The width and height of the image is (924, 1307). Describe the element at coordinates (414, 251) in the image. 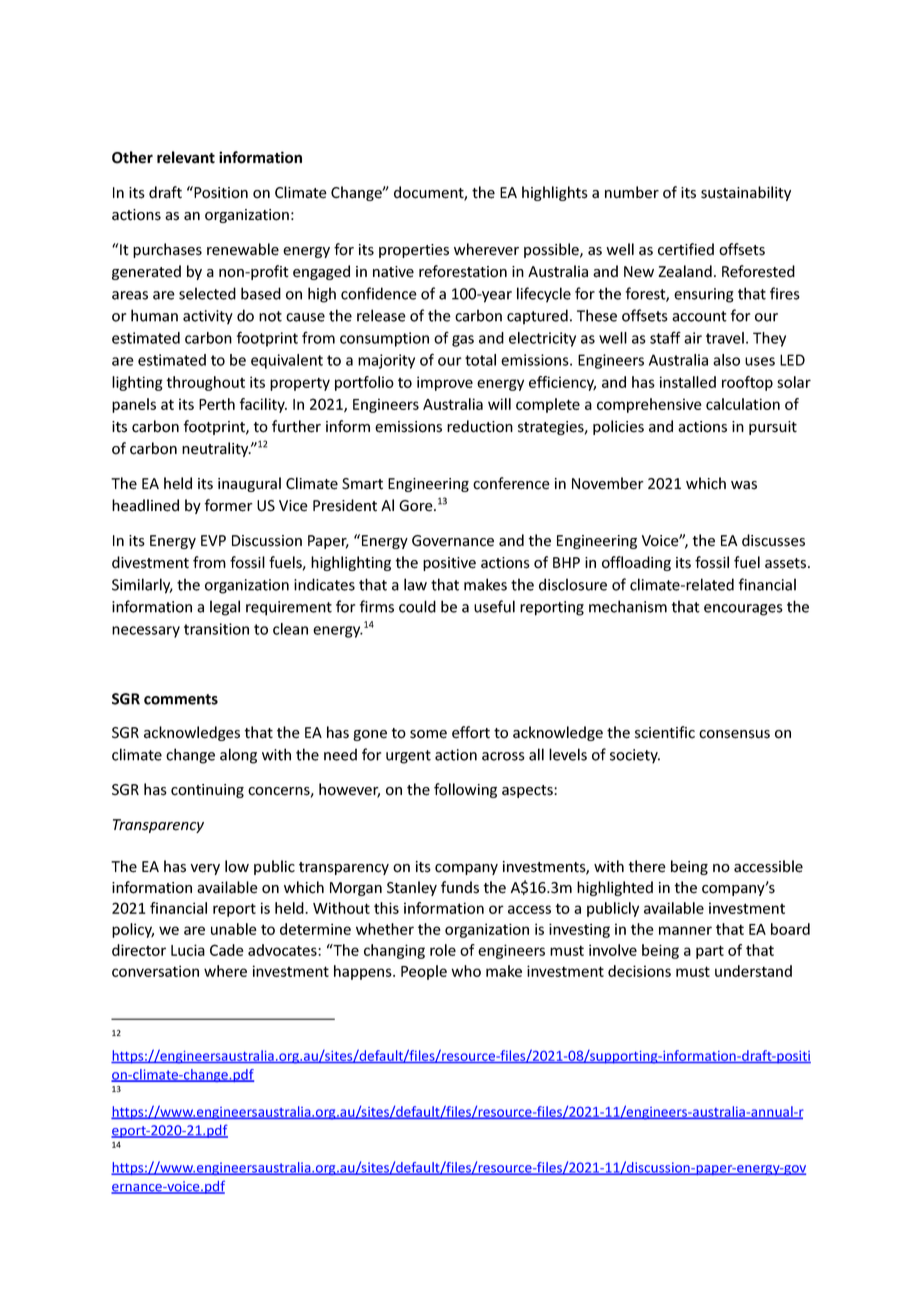

I see `properties` at that location.
